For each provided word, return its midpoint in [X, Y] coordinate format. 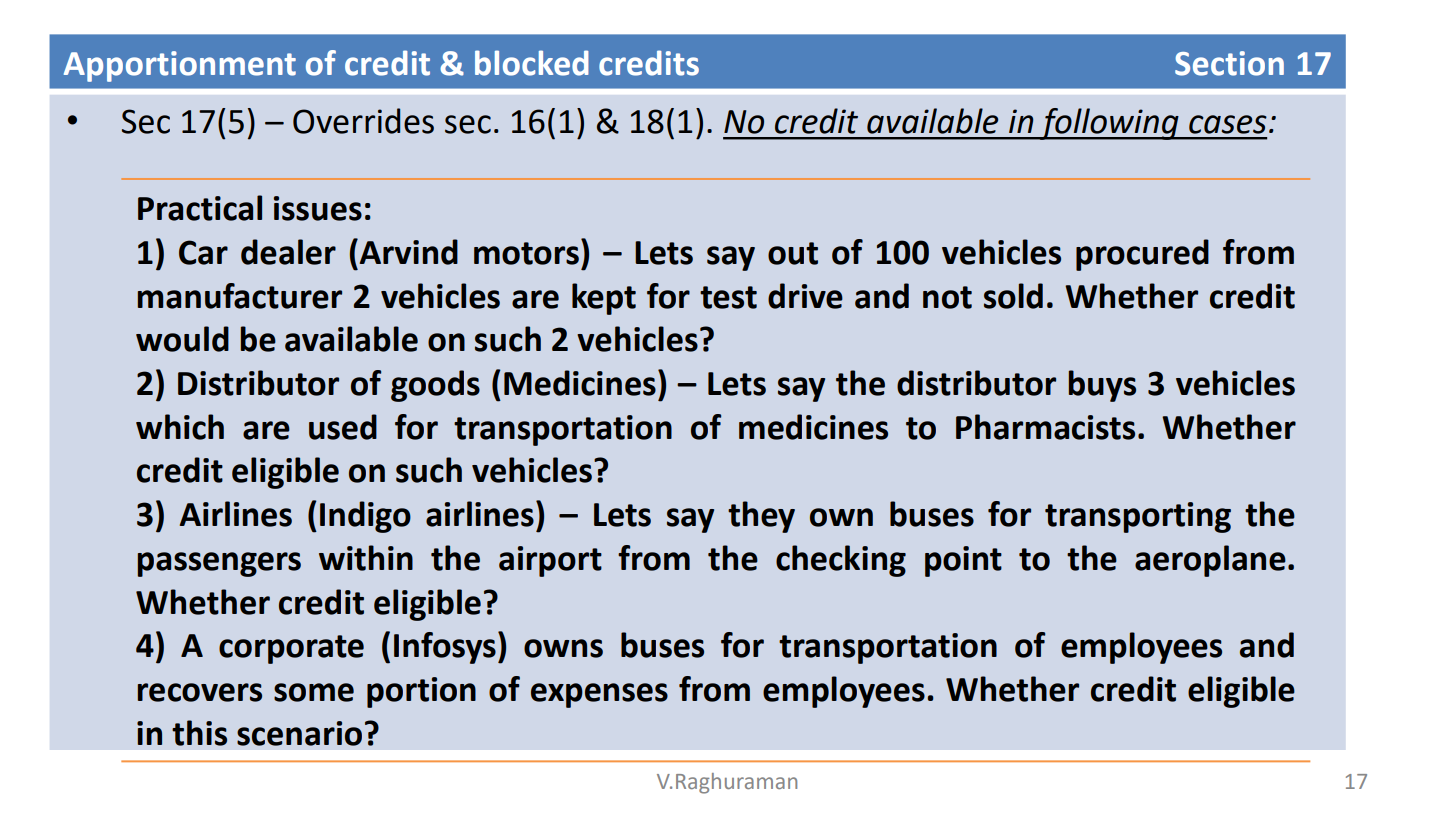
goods [435, 386]
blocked [532, 63]
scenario [299, 733]
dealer [288, 252]
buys [1102, 386]
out [793, 253]
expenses [599, 695]
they [761, 517]
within [366, 558]
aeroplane [1210, 561]
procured [1142, 255]
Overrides [363, 121]
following [1109, 124]
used [343, 427]
